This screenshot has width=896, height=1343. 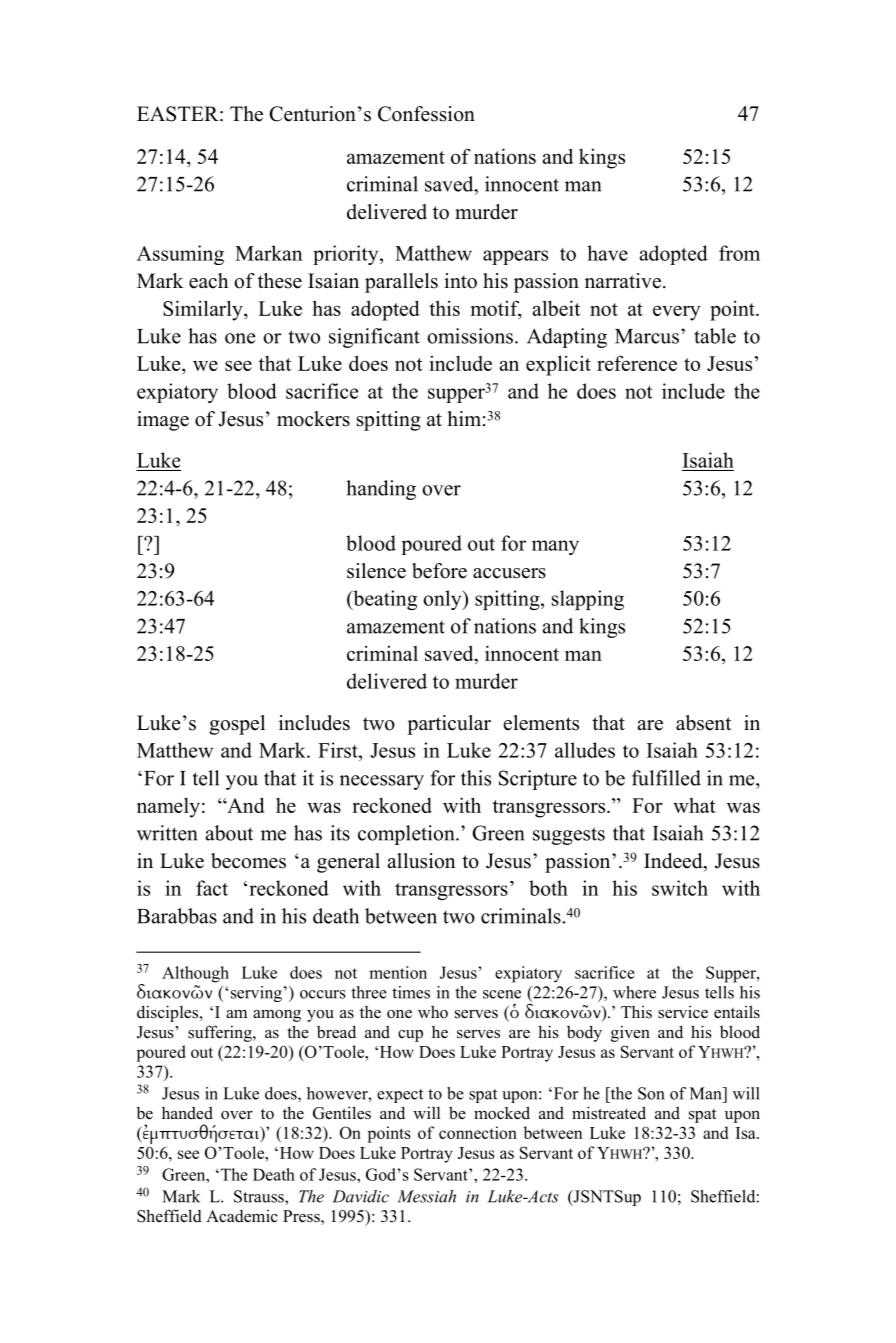 What do you see at coordinates (163, 421) in the screenshot?
I see `image` at bounding box center [163, 421].
